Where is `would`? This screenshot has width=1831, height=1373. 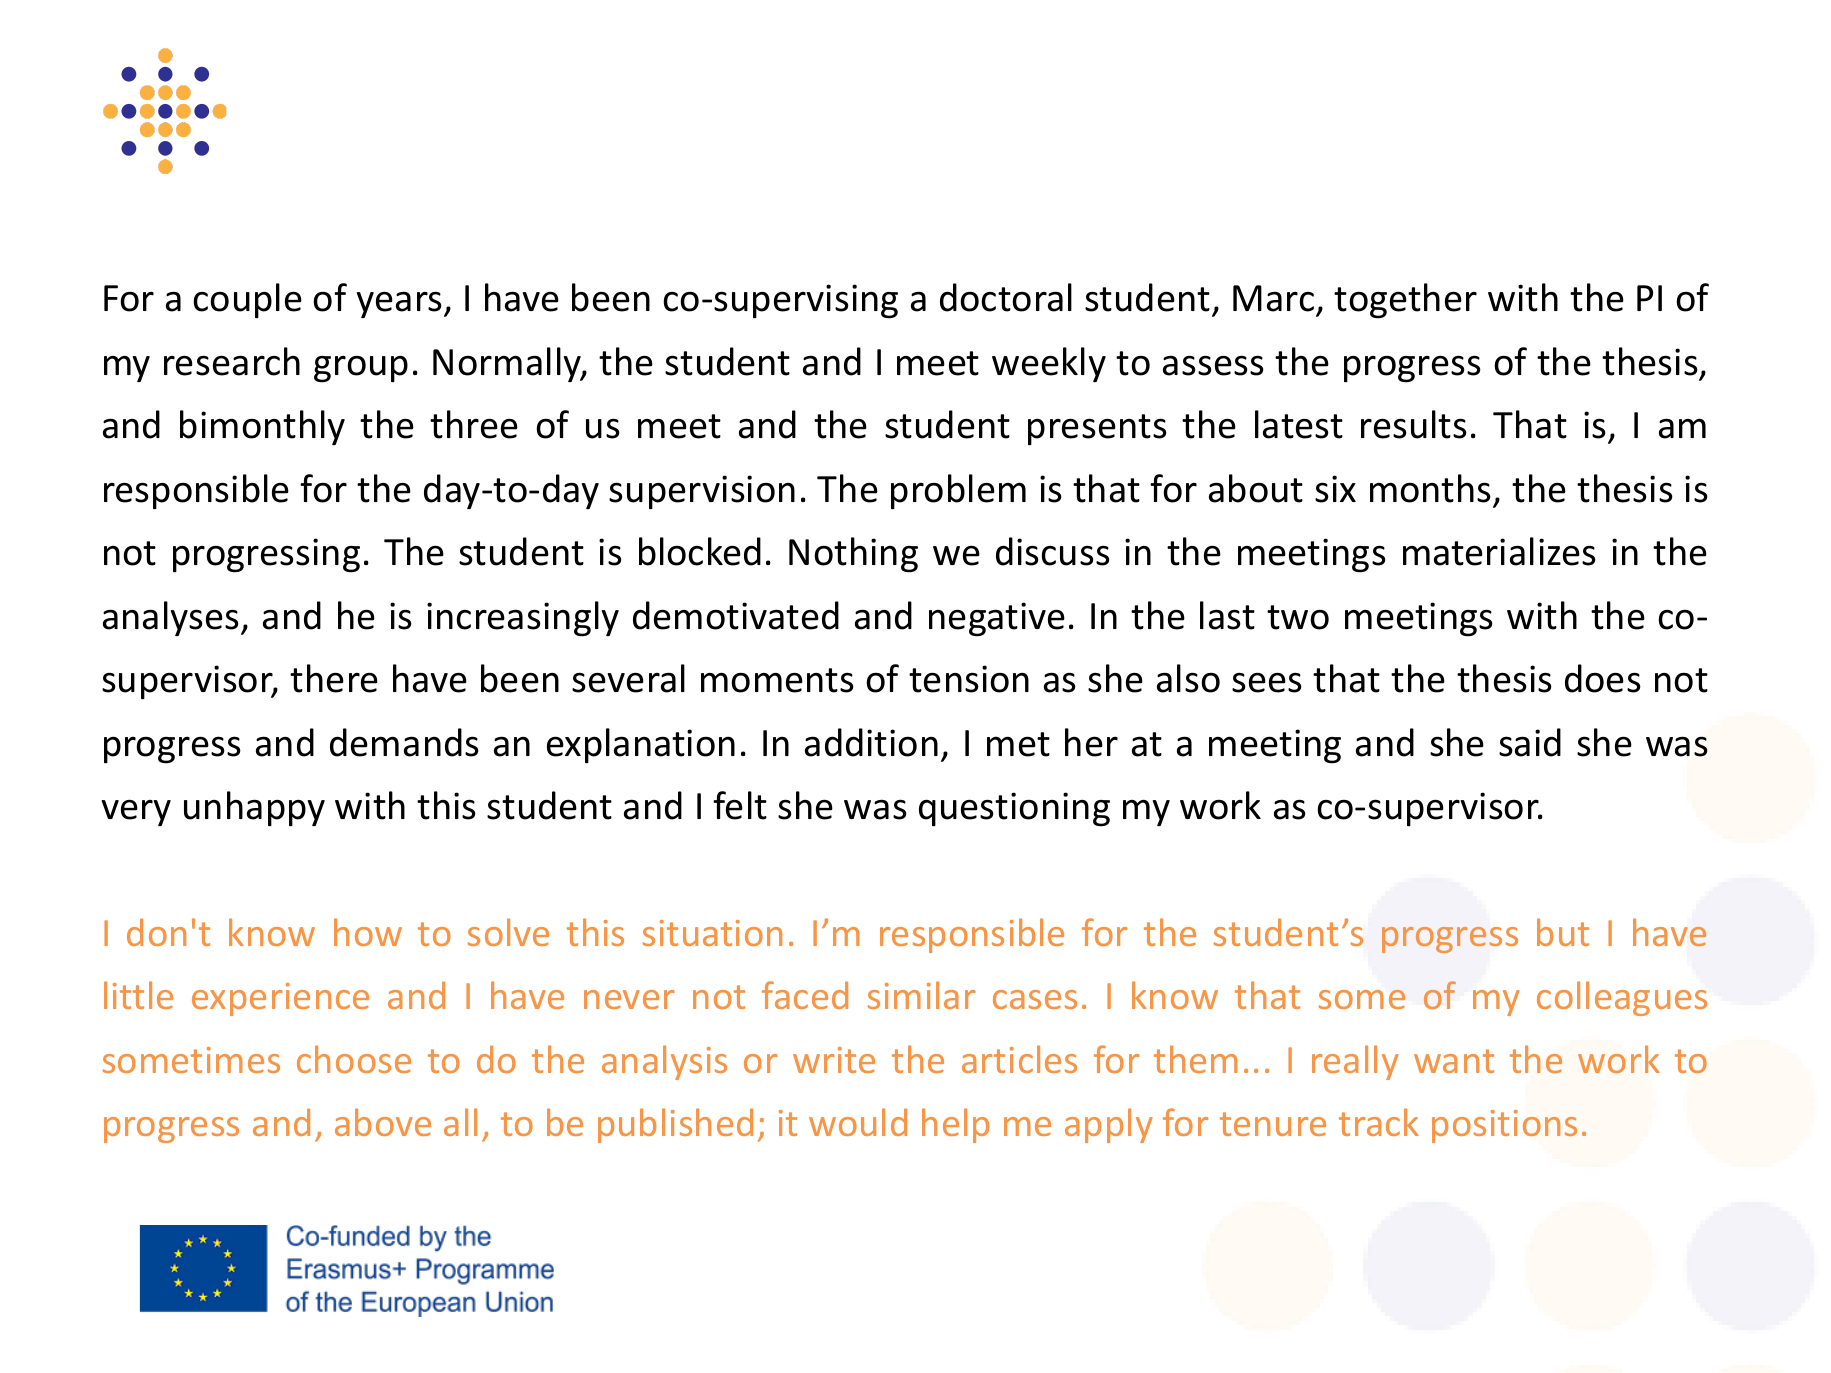
would is located at coordinates (858, 1122).
